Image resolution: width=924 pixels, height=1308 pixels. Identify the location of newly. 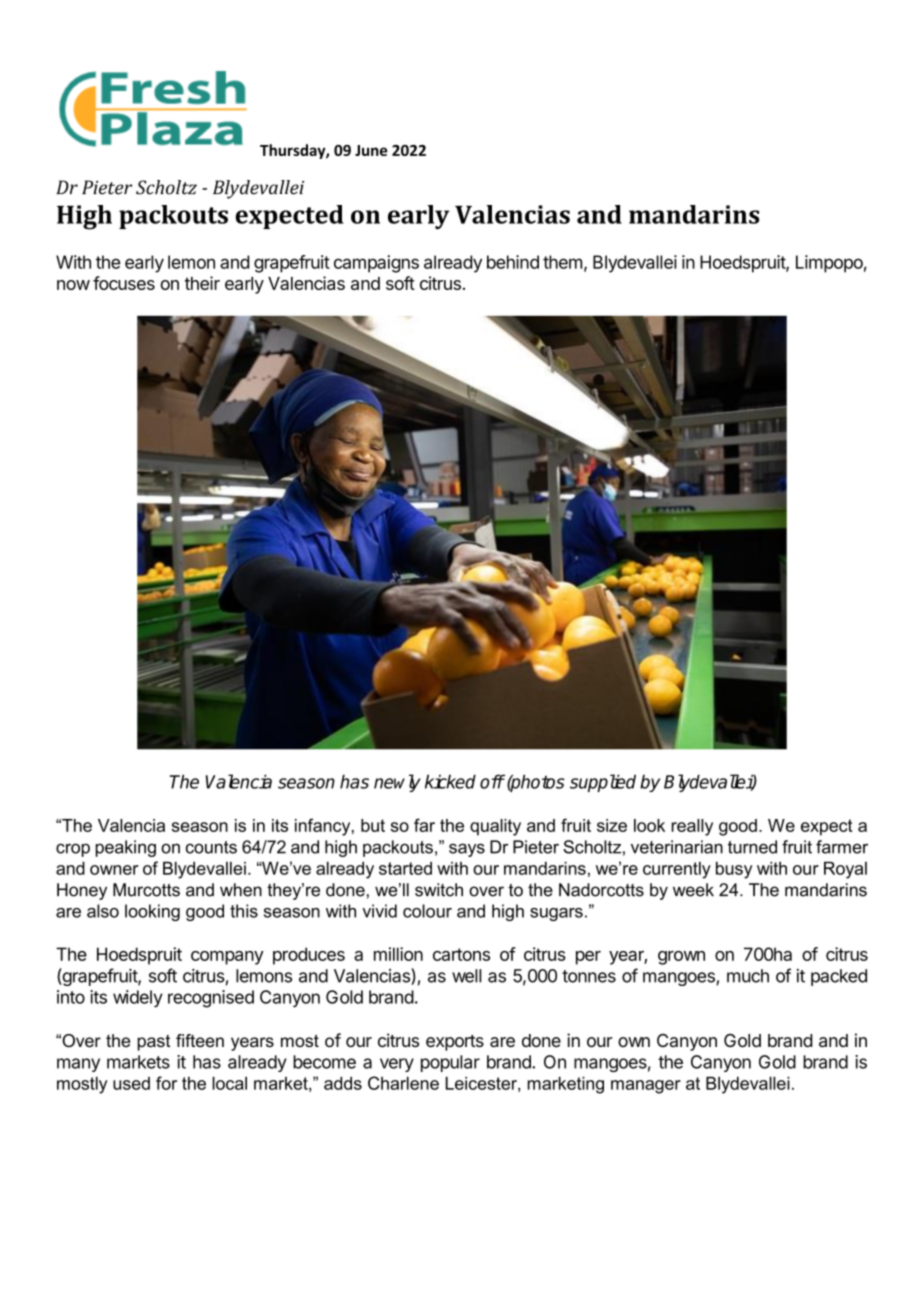
(397, 783).
